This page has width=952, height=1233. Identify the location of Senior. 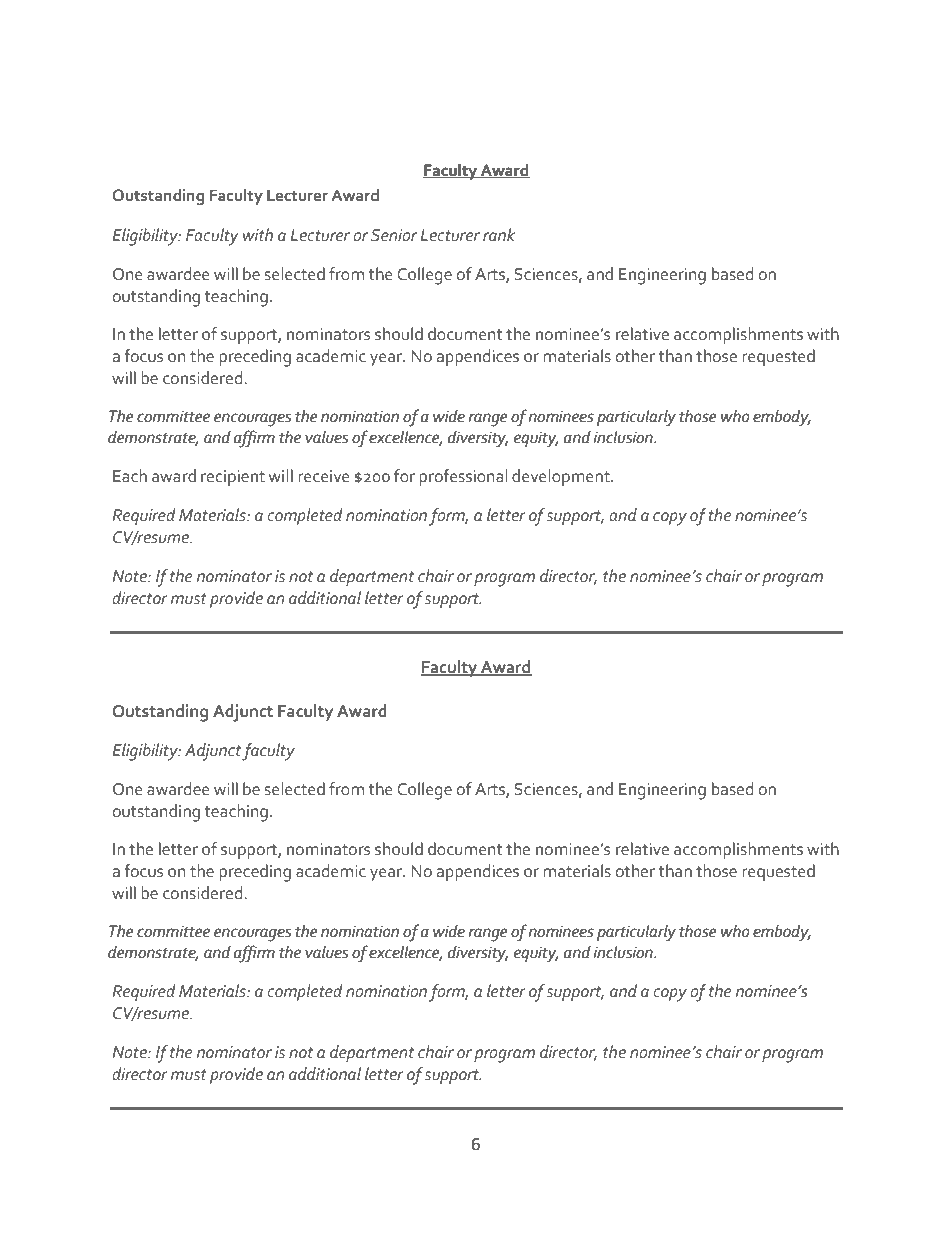
(394, 235).
